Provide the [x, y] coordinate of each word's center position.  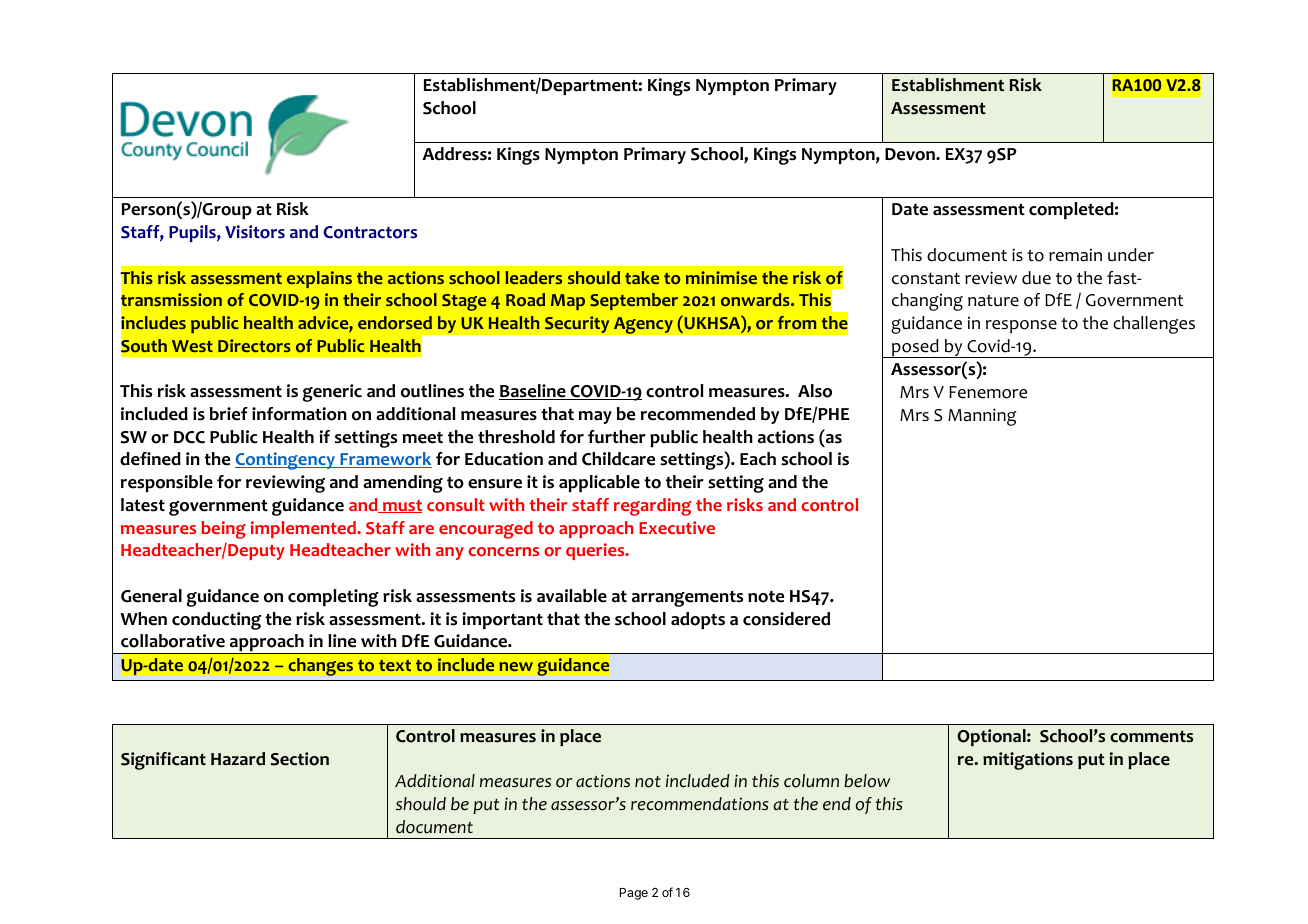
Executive [677, 527]
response [1021, 326]
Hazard [238, 759]
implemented [304, 529]
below [867, 781]
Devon [911, 154]
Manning [982, 417]
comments [1151, 737]
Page [634, 894]
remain [1075, 255]
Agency [643, 325]
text [395, 665]
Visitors [255, 232]
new [516, 666]
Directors [254, 346]
